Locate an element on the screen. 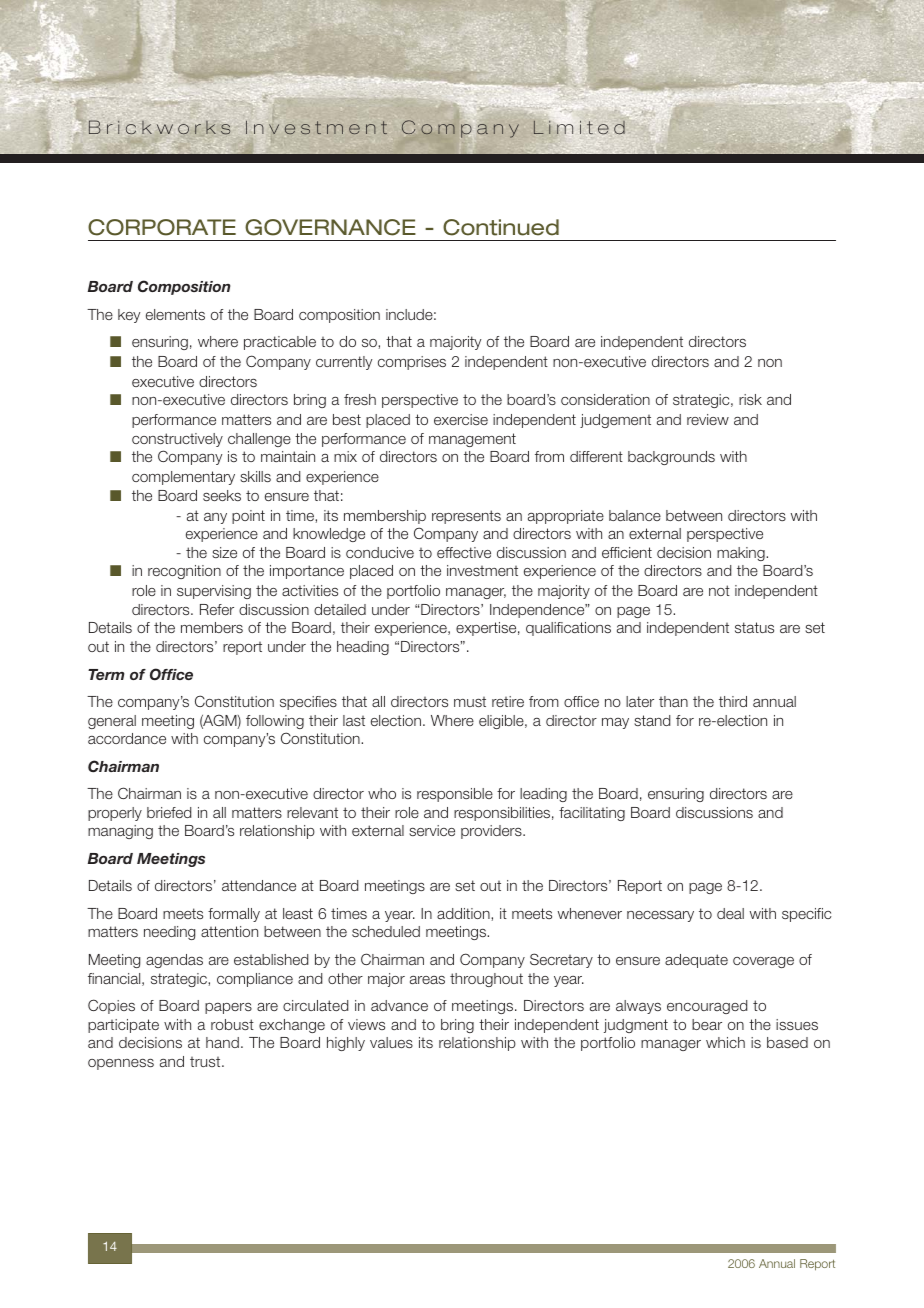 The height and width of the screenshot is (1308, 924). Limited is located at coordinates (579, 127).
